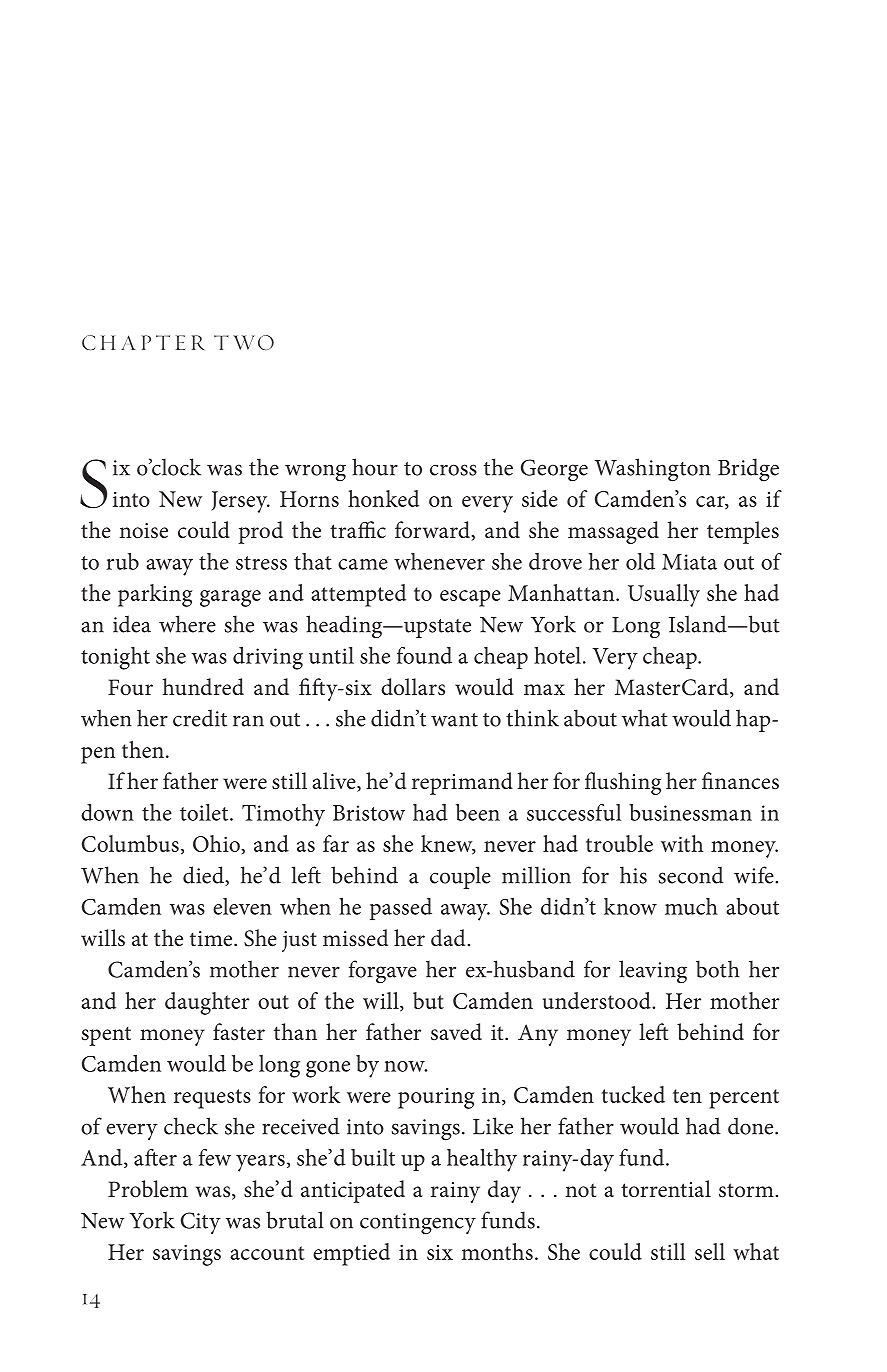 The height and width of the document is (1372, 887). Describe the element at coordinates (691, 875) in the document. I see `second` at that location.
